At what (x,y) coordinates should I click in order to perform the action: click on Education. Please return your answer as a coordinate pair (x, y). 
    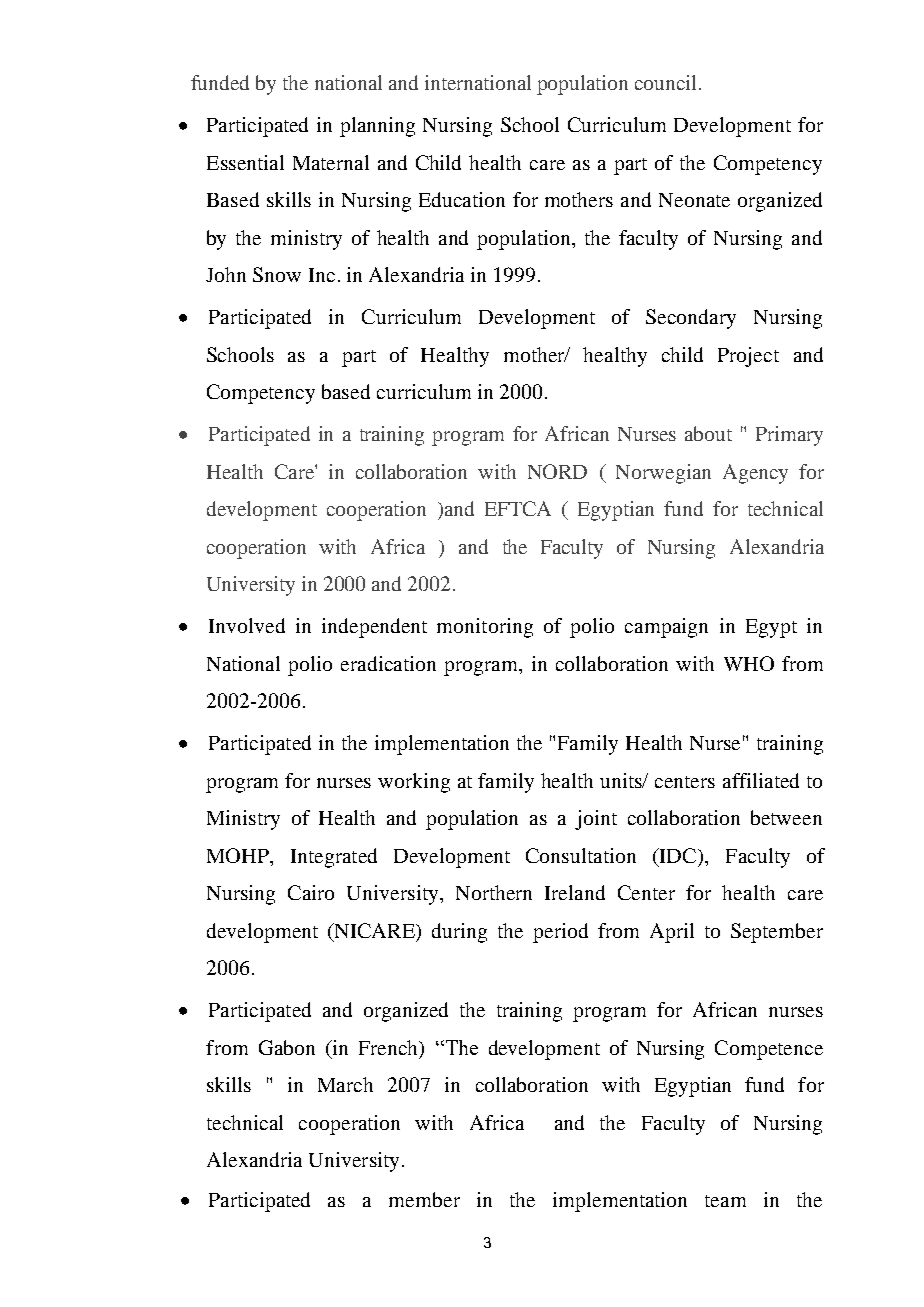
    Looking at the image, I should click on (462, 199).
